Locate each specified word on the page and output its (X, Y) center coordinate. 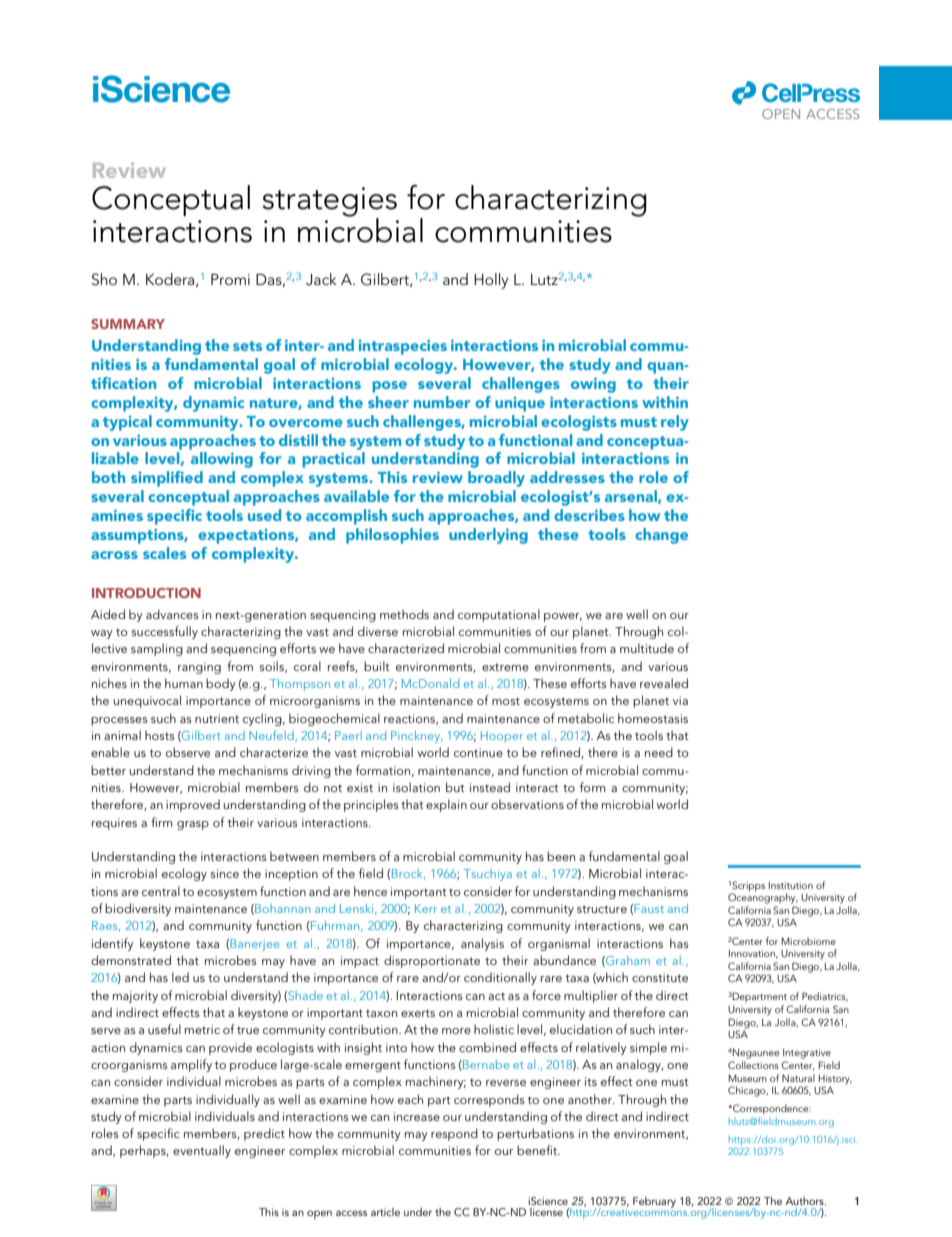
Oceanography (763, 898)
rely (675, 423)
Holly (491, 281)
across (114, 555)
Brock (408, 874)
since (225, 873)
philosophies (392, 536)
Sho (104, 279)
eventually (202, 1151)
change (661, 536)
